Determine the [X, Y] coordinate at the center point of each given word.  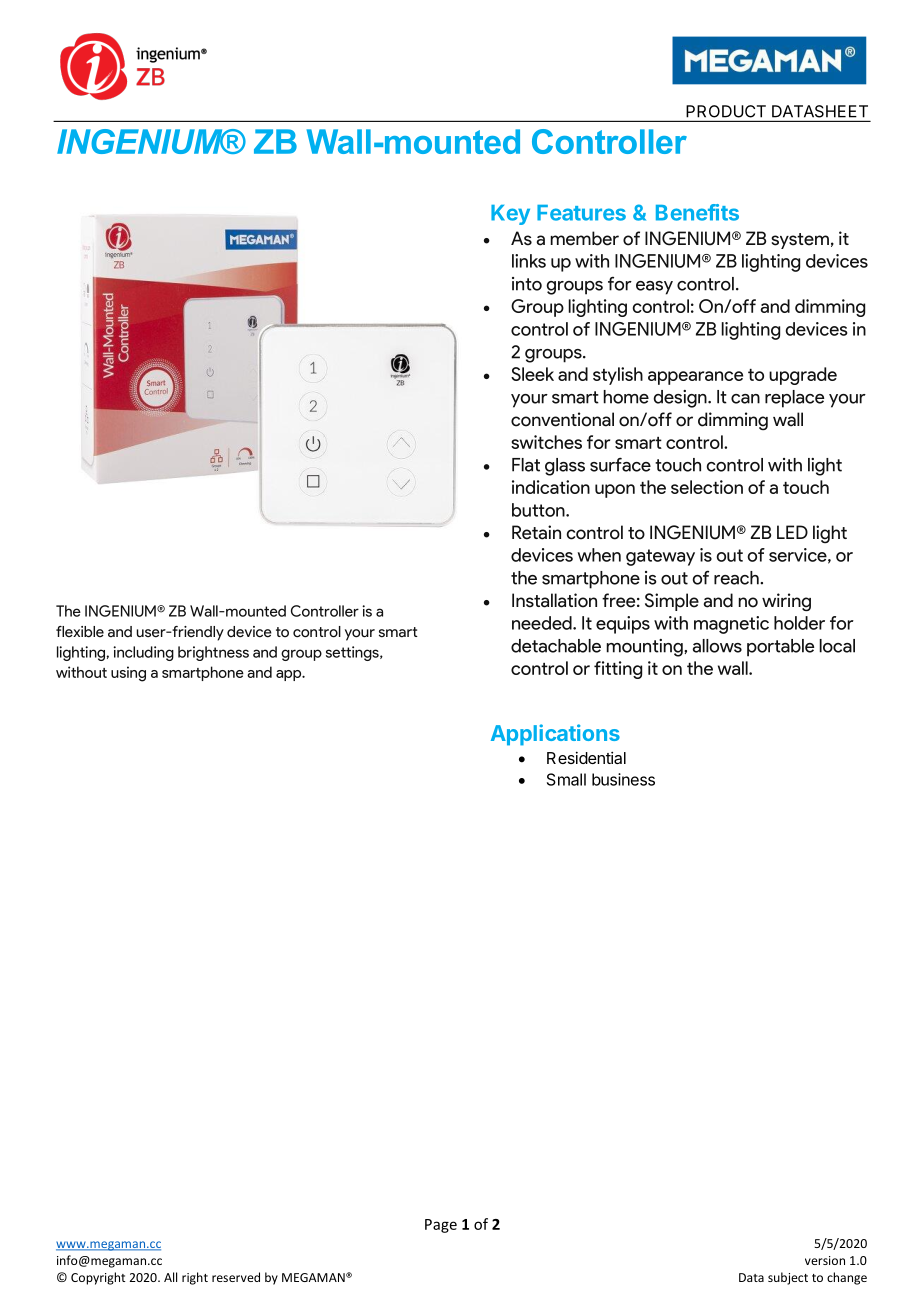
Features [581, 213]
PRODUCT [726, 111]
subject [788, 1278]
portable [780, 648]
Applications [555, 735]
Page [441, 1226]
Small [566, 779]
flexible [80, 632]
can [745, 399]
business [623, 779]
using [128, 674]
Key [510, 215]
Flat [526, 465]
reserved [236, 1277]
